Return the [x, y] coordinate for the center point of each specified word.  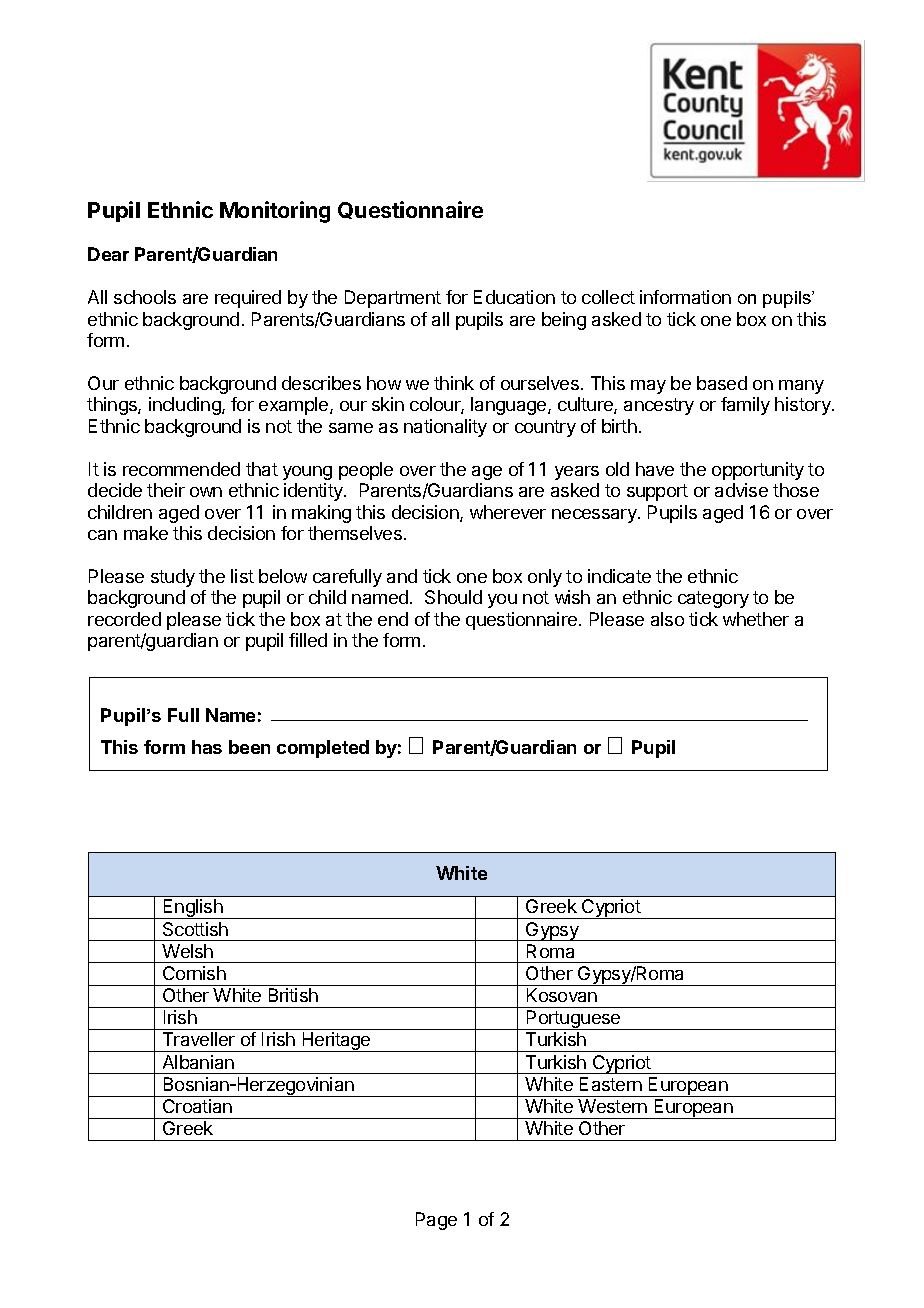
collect [608, 297]
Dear [108, 254]
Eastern [611, 1084]
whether [756, 619]
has [207, 747]
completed [323, 749]
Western [612, 1106]
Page [436, 1221]
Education [514, 297]
